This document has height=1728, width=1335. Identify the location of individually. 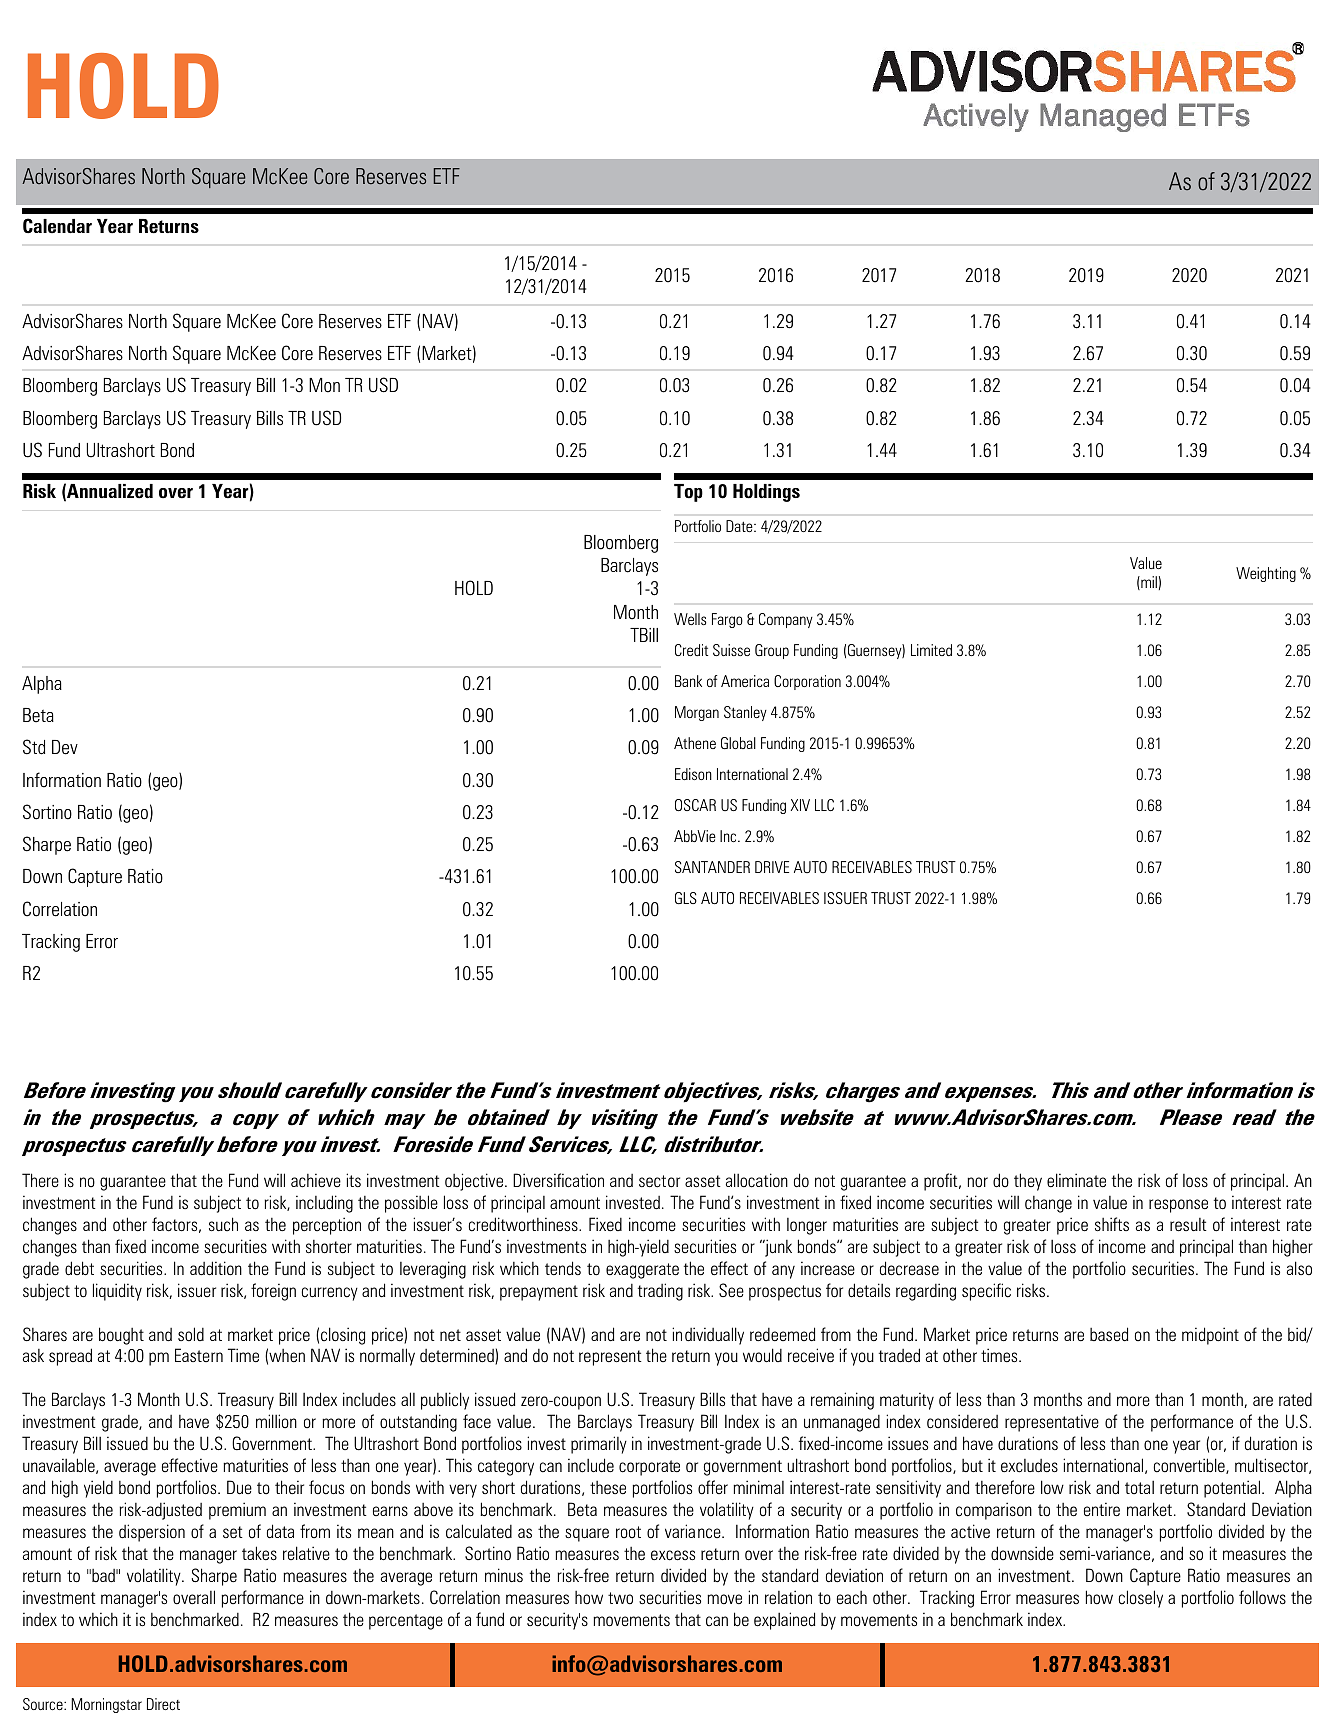
(708, 1336).
